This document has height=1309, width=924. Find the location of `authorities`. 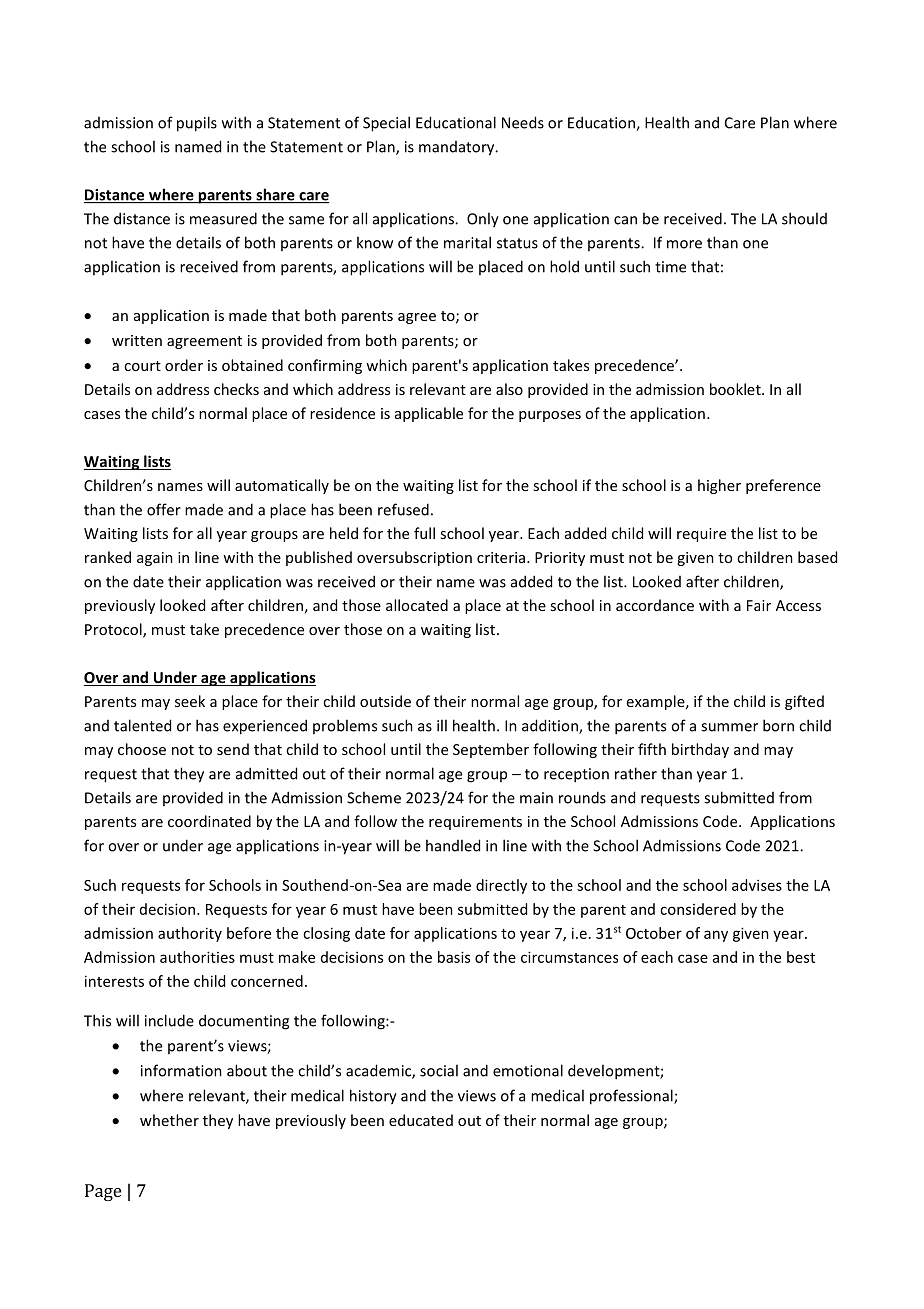

authorities is located at coordinates (197, 957).
